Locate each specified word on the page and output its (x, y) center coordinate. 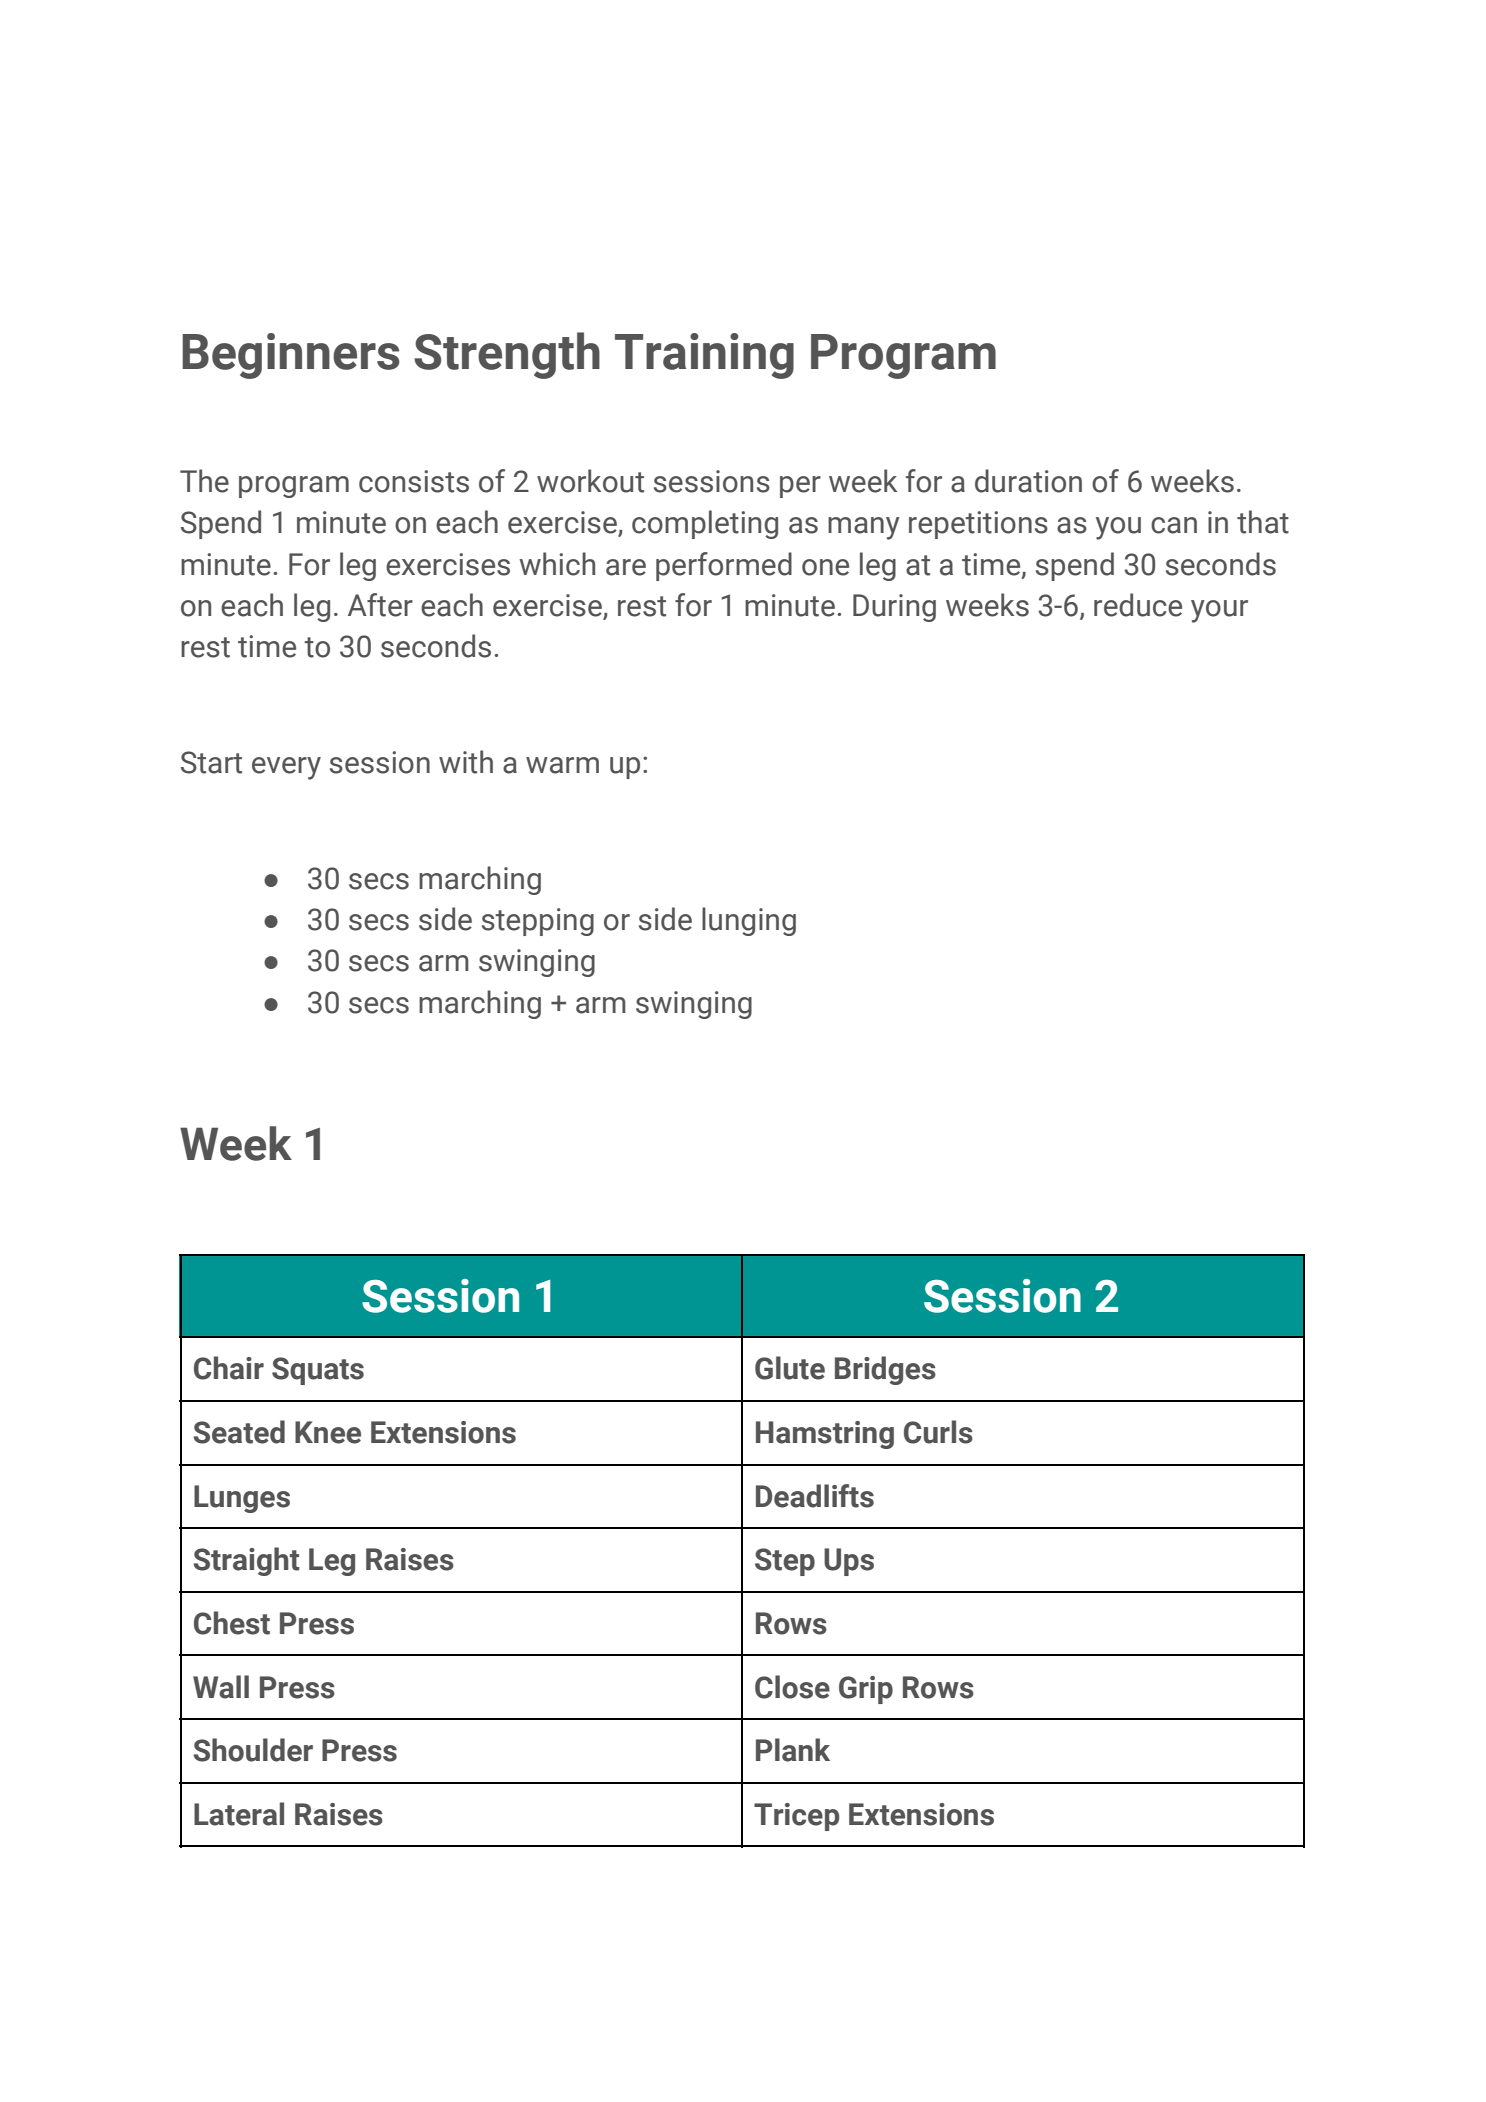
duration (1028, 481)
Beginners (291, 356)
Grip (866, 1690)
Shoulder (253, 1750)
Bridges (885, 1370)
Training (704, 356)
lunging (749, 921)
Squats (318, 1371)
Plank (793, 1750)
